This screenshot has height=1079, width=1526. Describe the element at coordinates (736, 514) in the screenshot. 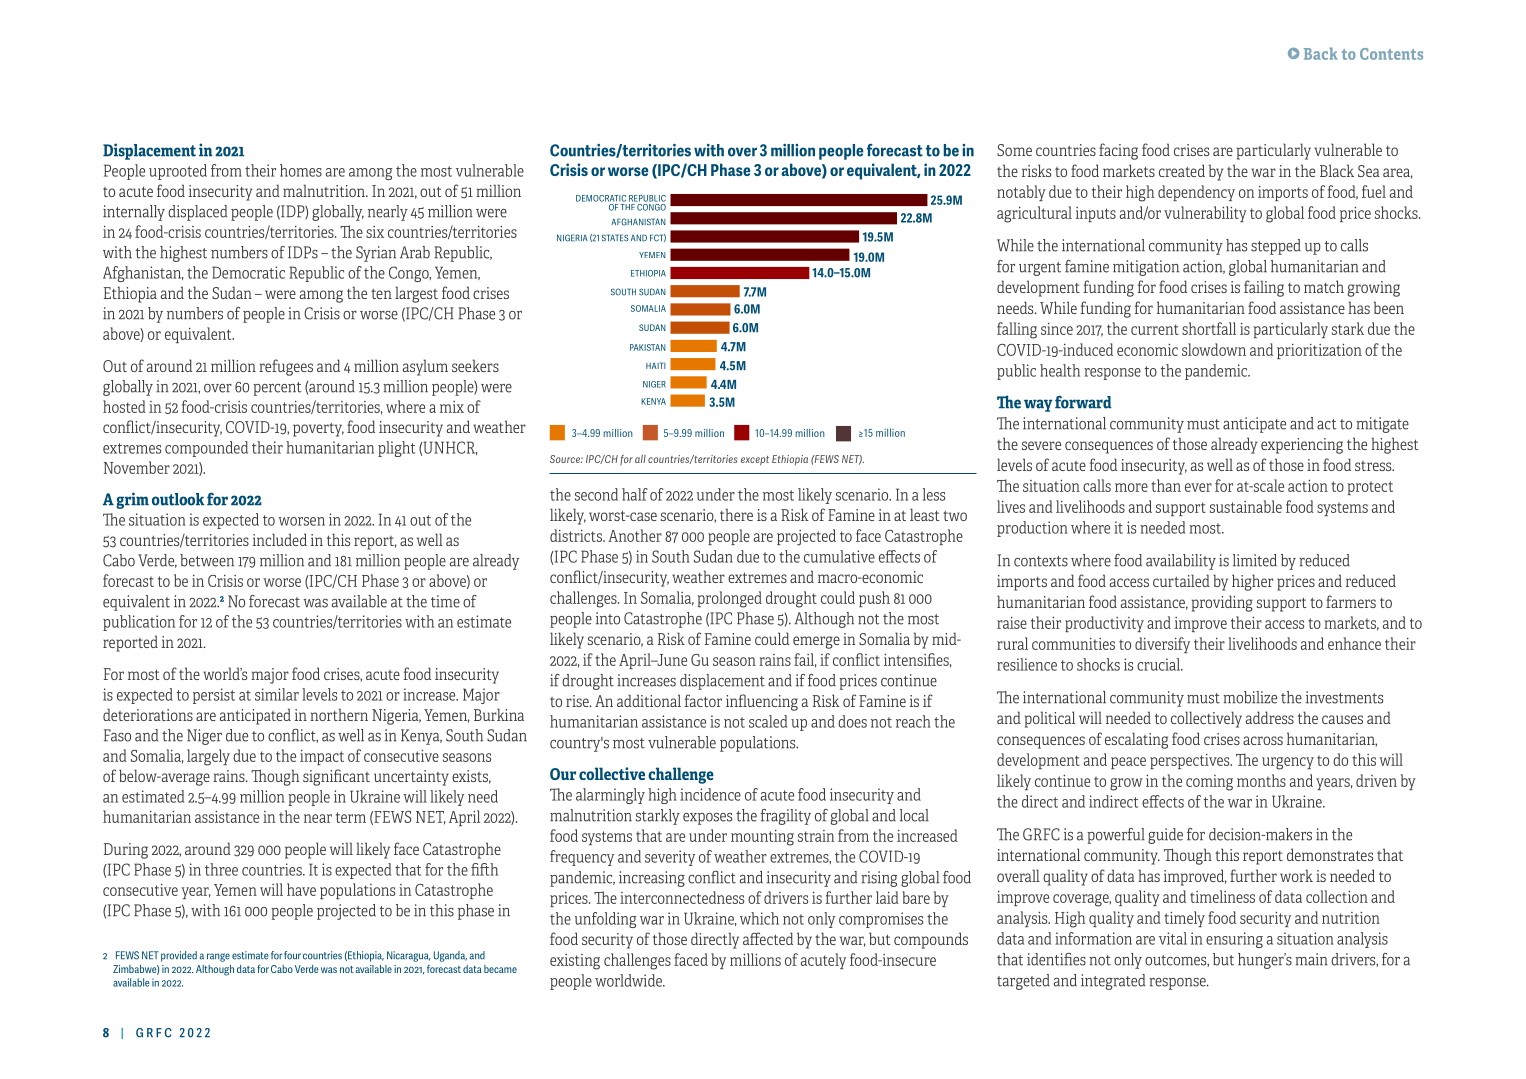

I see `there` at that location.
